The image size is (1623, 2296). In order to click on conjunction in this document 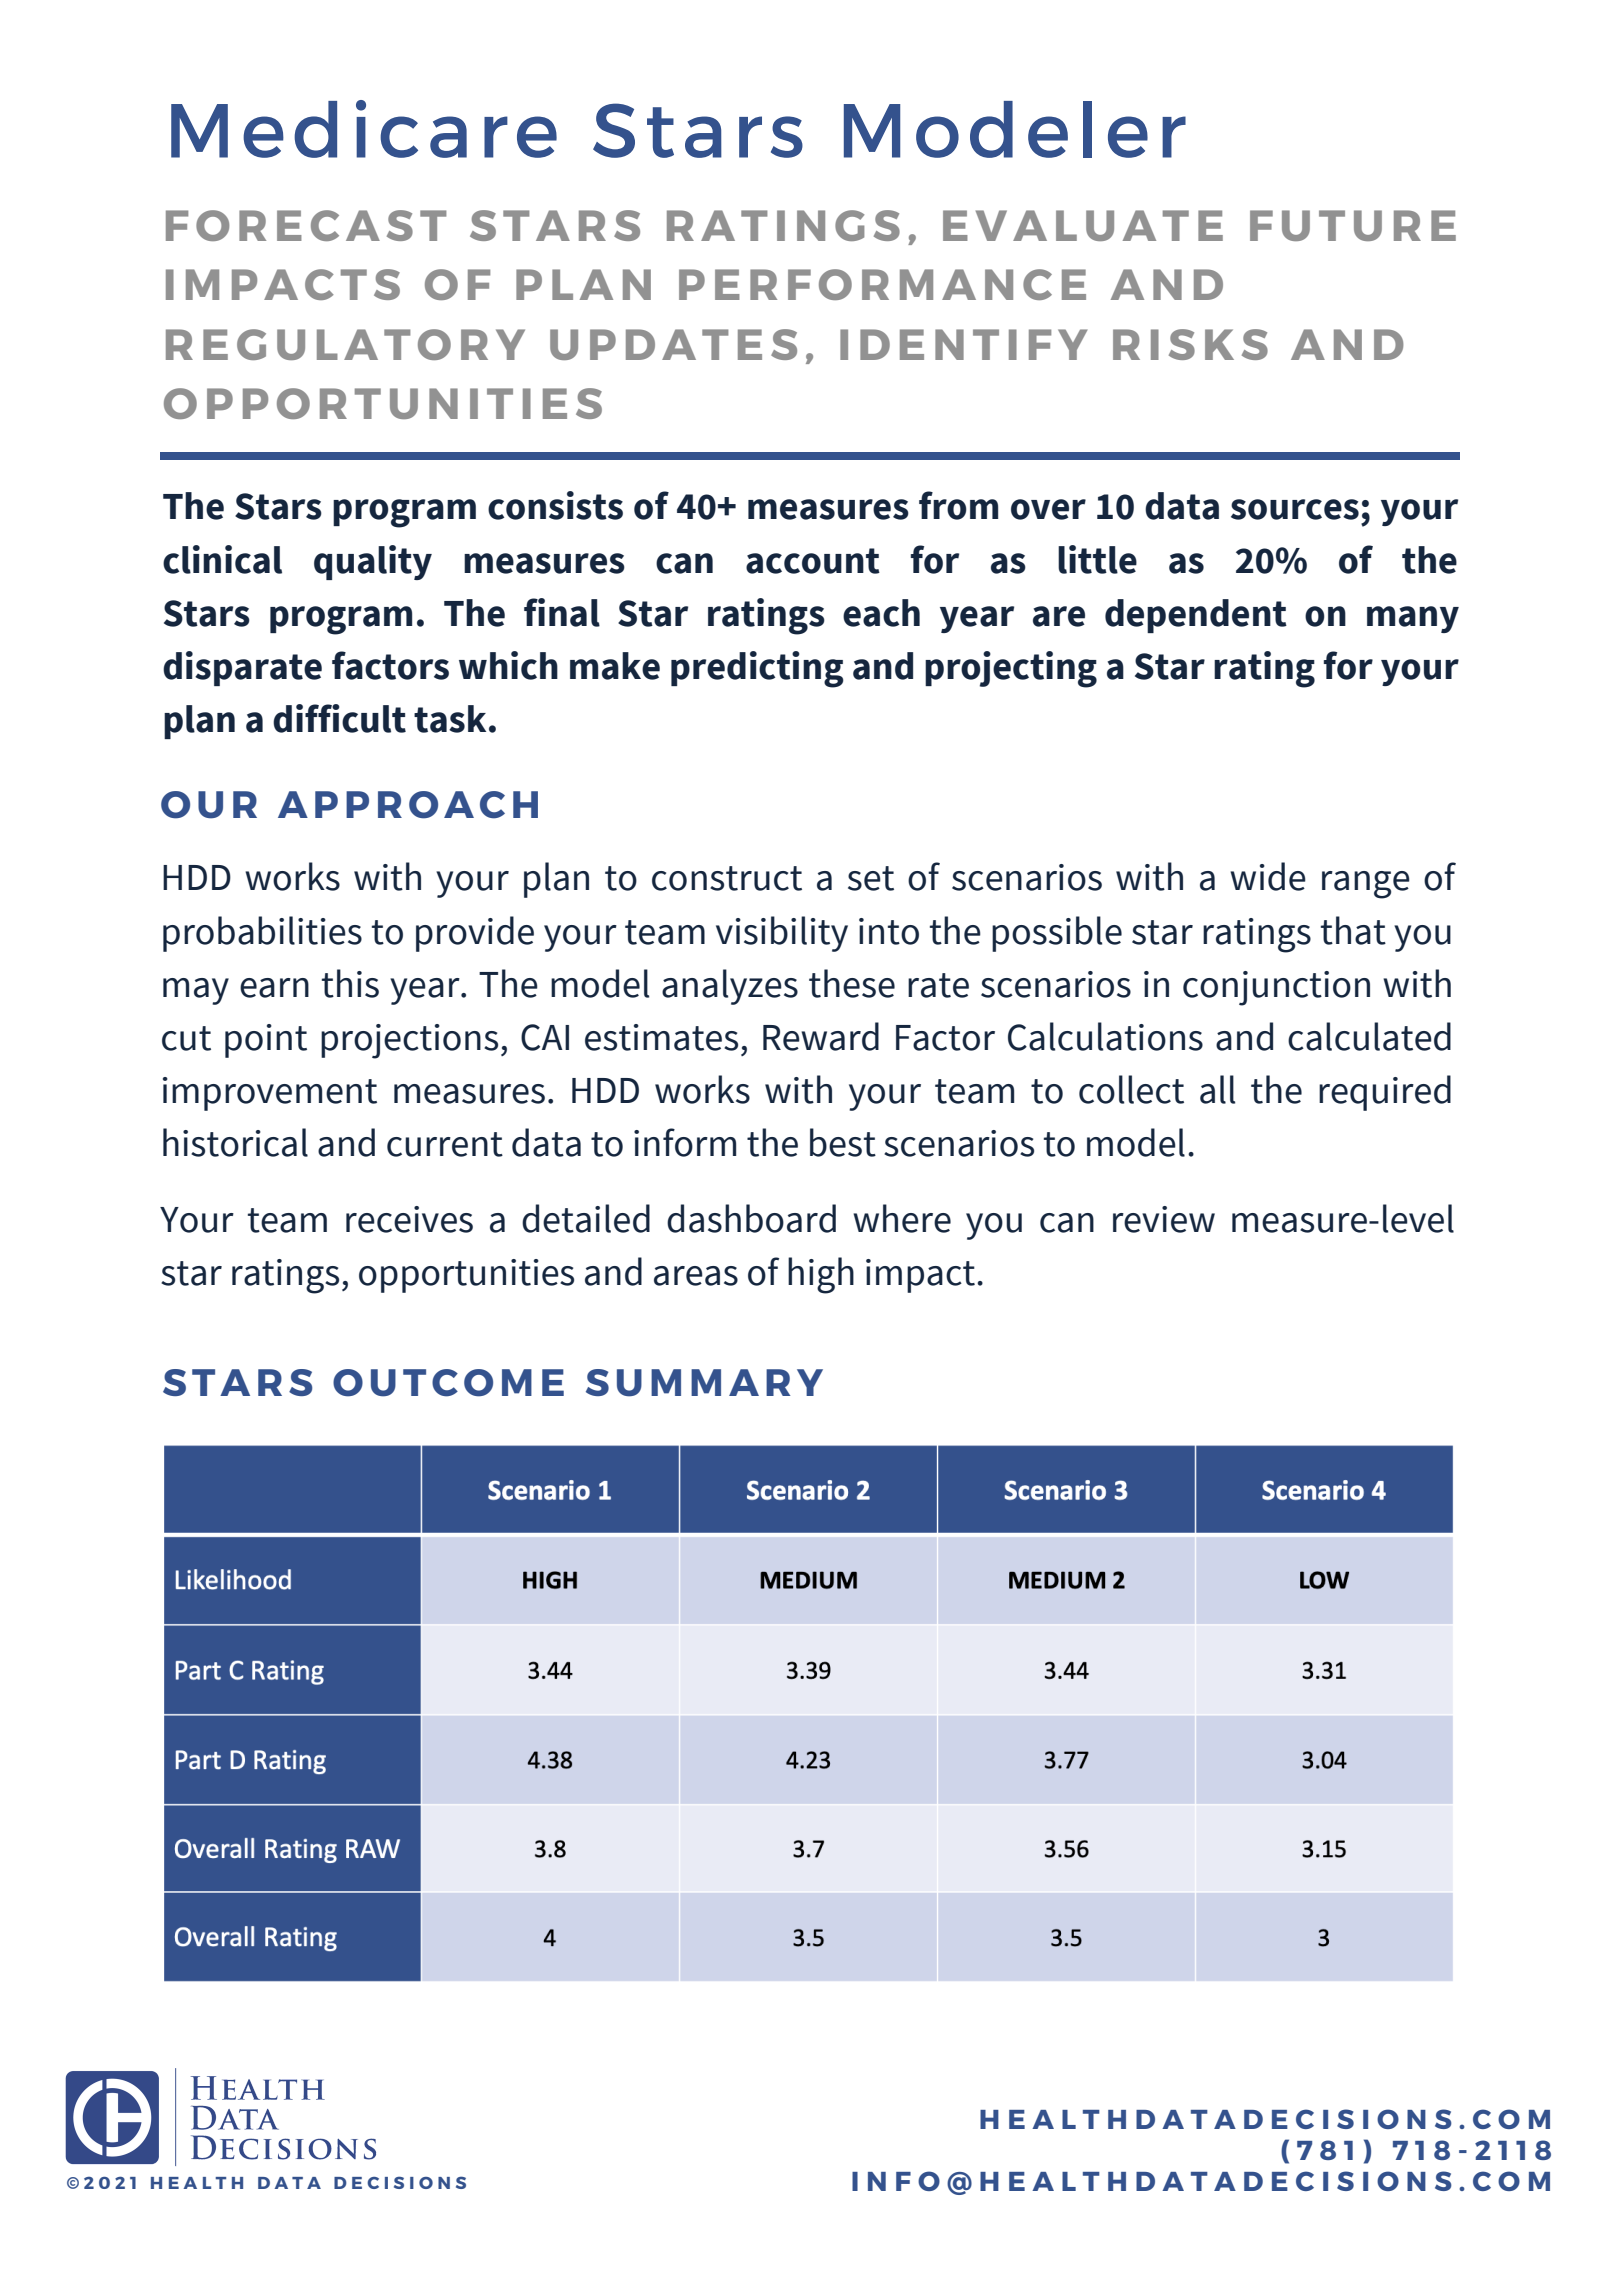, I will do `click(1276, 988)`.
